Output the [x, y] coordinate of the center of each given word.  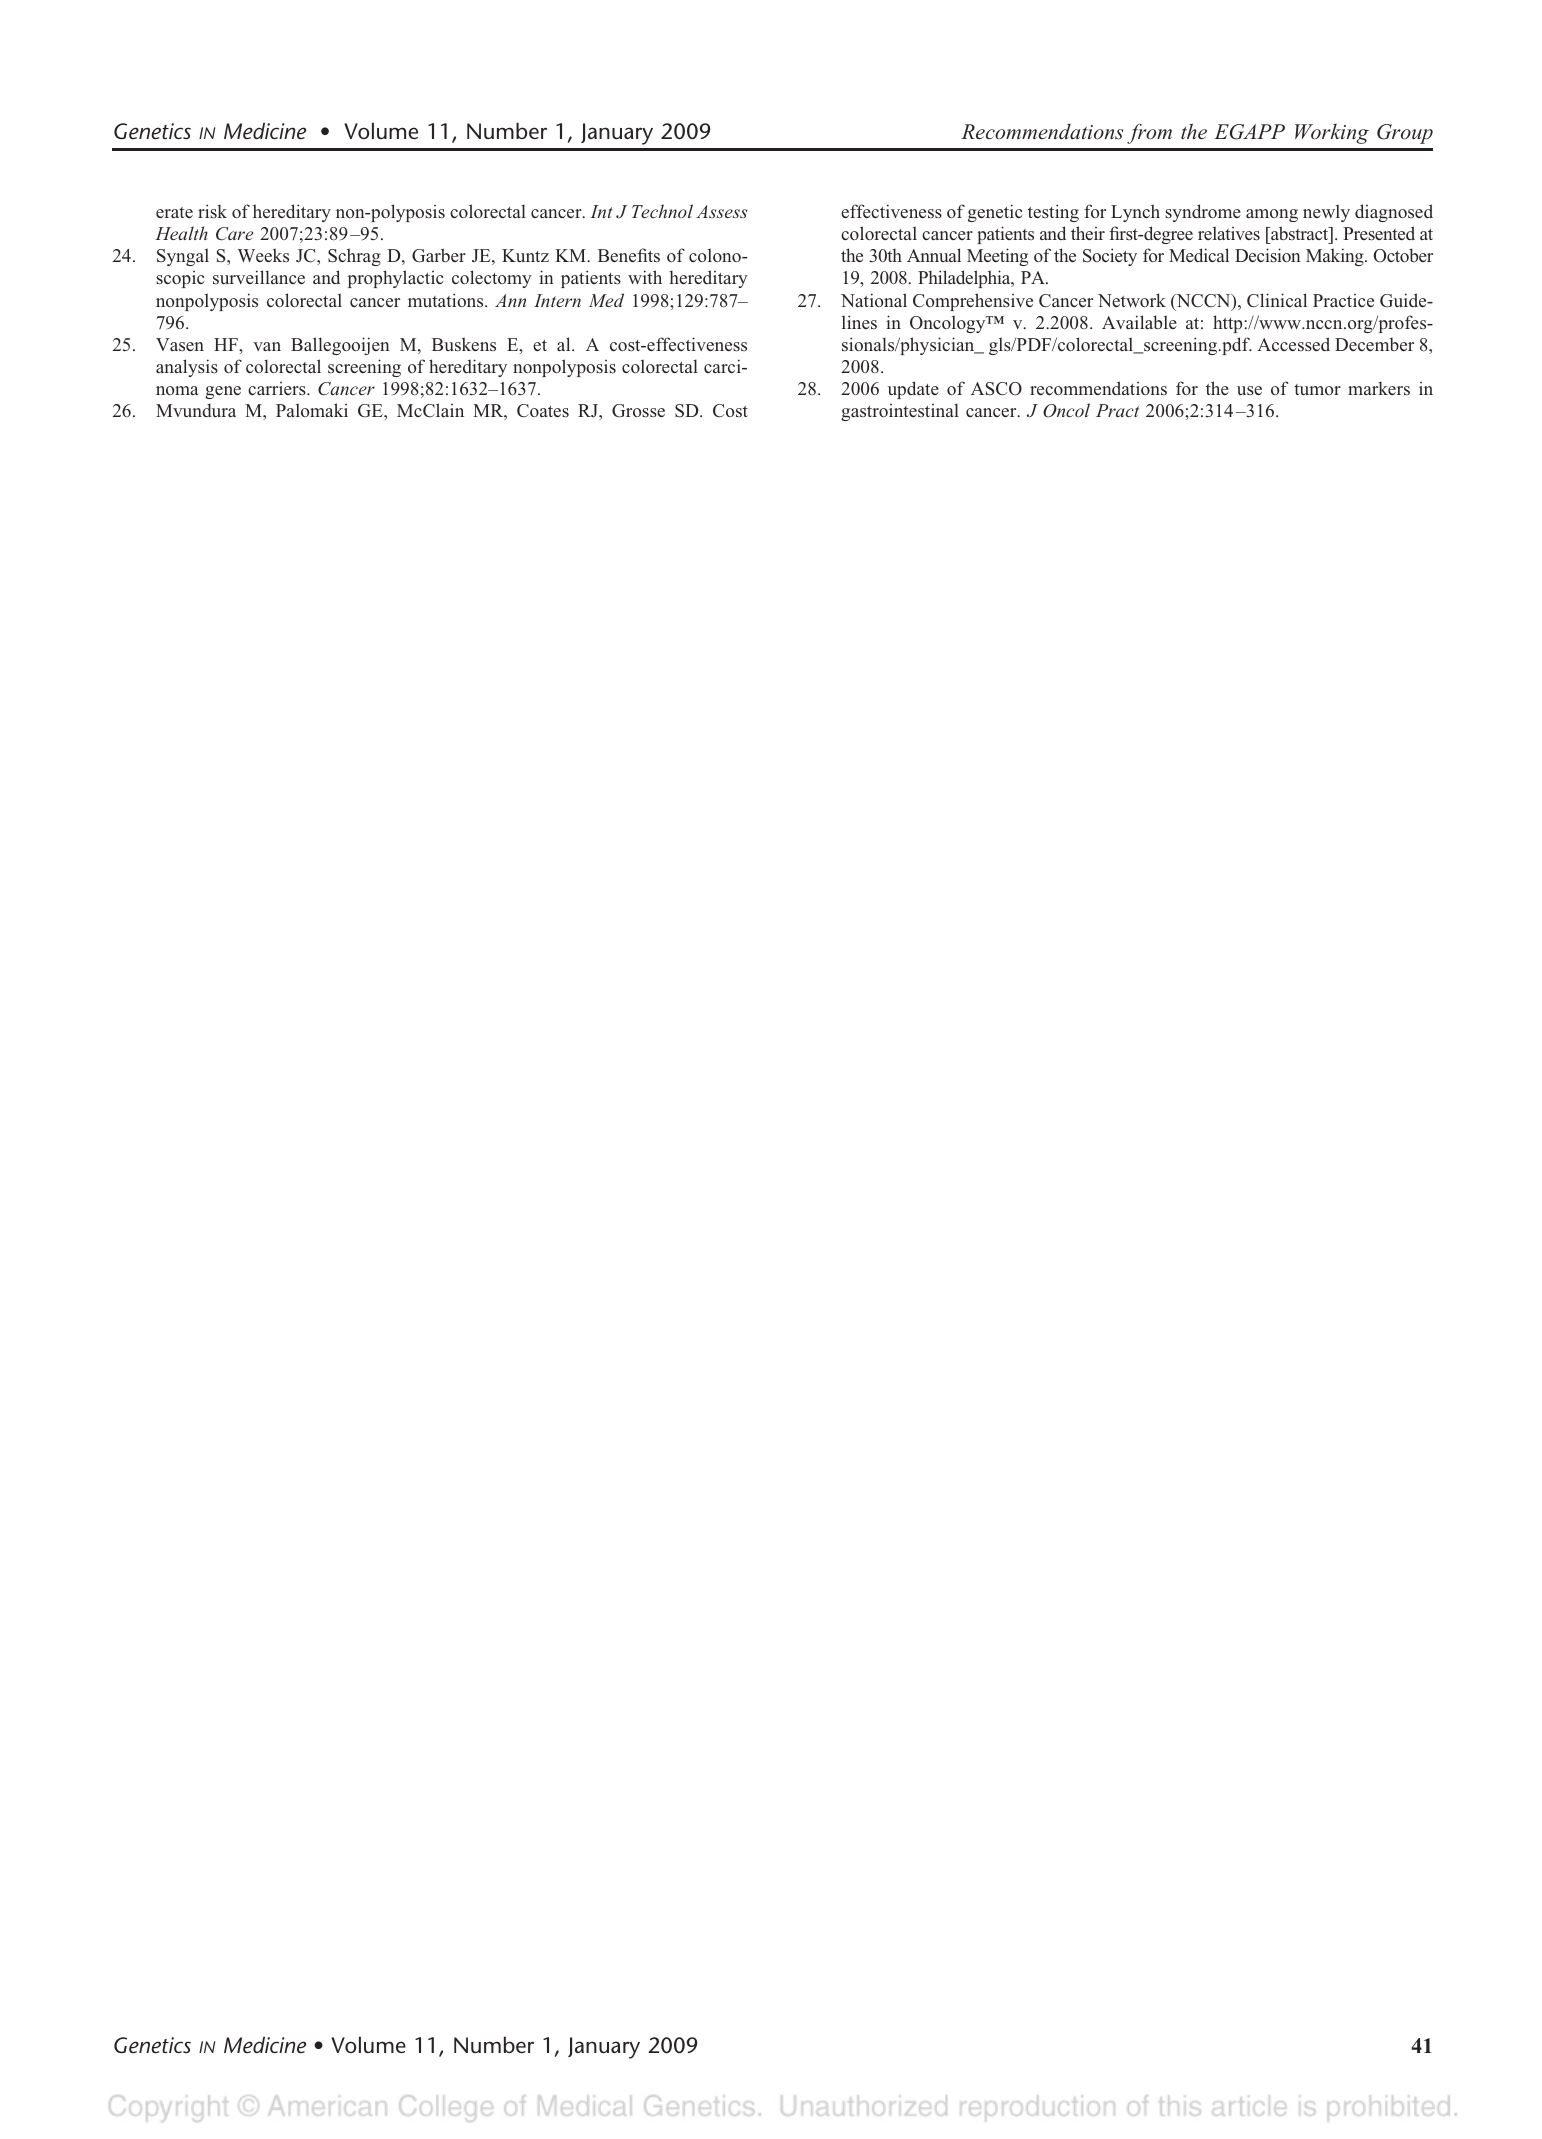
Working [1332, 134]
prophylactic [395, 279]
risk [212, 211]
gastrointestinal [900, 412]
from [1149, 133]
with [645, 277]
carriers [278, 389]
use [1249, 391]
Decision [1268, 255]
